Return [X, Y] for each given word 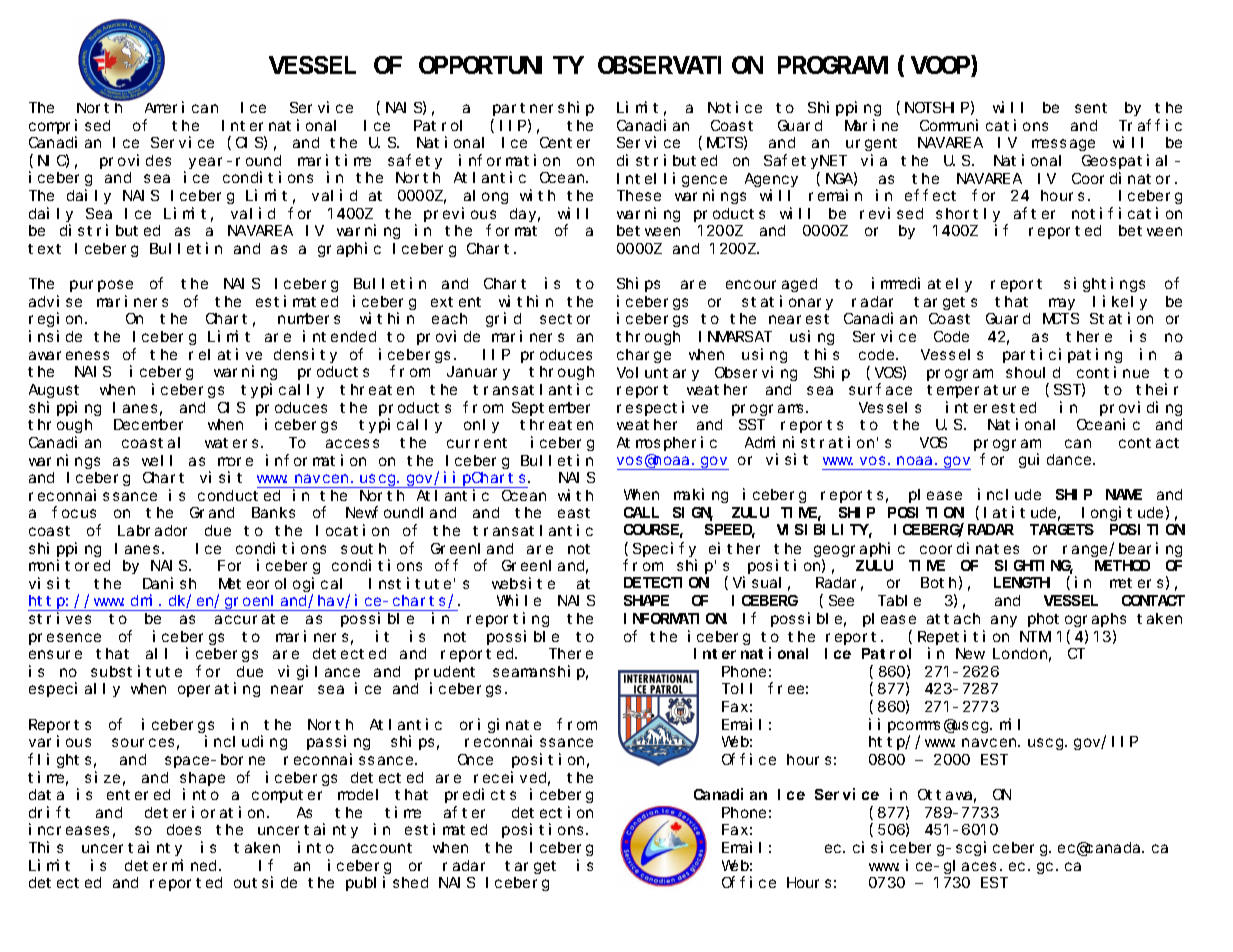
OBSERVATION [680, 65]
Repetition [963, 637]
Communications [984, 125]
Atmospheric [667, 443]
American [181, 107]
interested [991, 407]
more [235, 461]
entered [138, 794]
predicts [480, 795]
